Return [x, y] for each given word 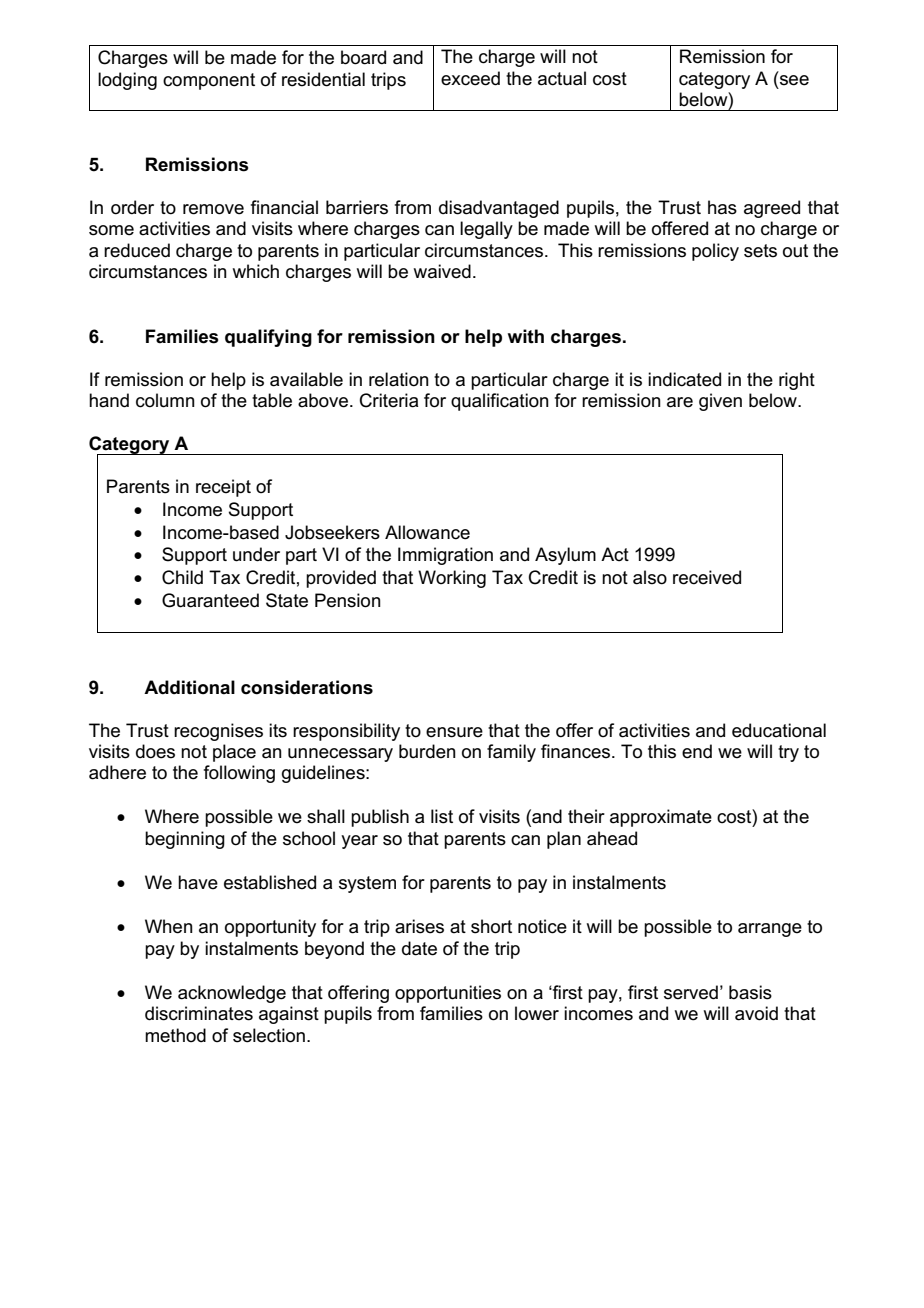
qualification [500, 402]
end [697, 751]
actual [562, 78]
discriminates [199, 1013]
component [209, 81]
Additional [189, 687]
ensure [454, 732]
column [165, 400]
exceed [470, 78]
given [720, 402]
